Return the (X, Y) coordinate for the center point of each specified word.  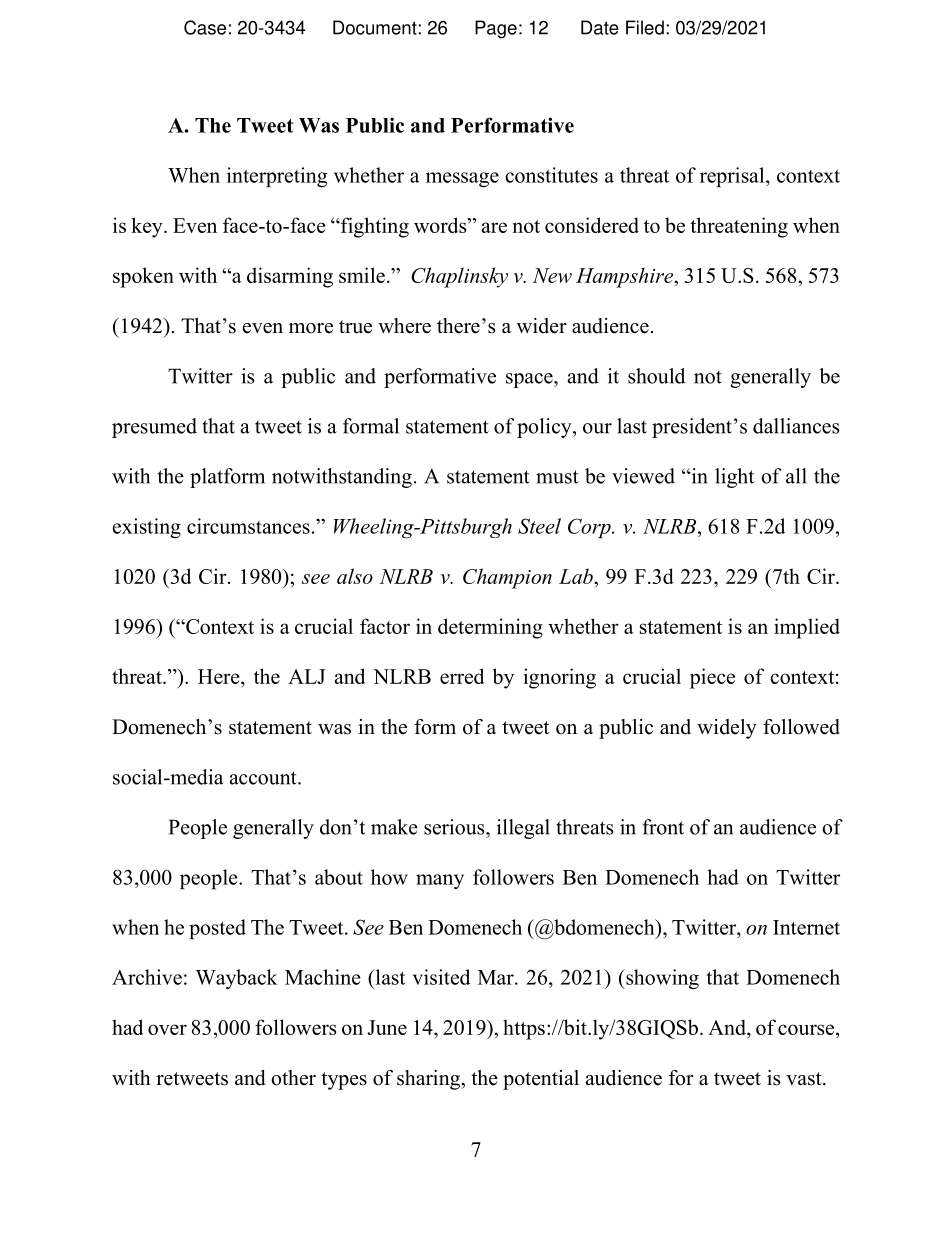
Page (496, 29)
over (167, 1029)
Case (205, 27)
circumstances (248, 526)
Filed (645, 27)
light (734, 478)
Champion (507, 578)
